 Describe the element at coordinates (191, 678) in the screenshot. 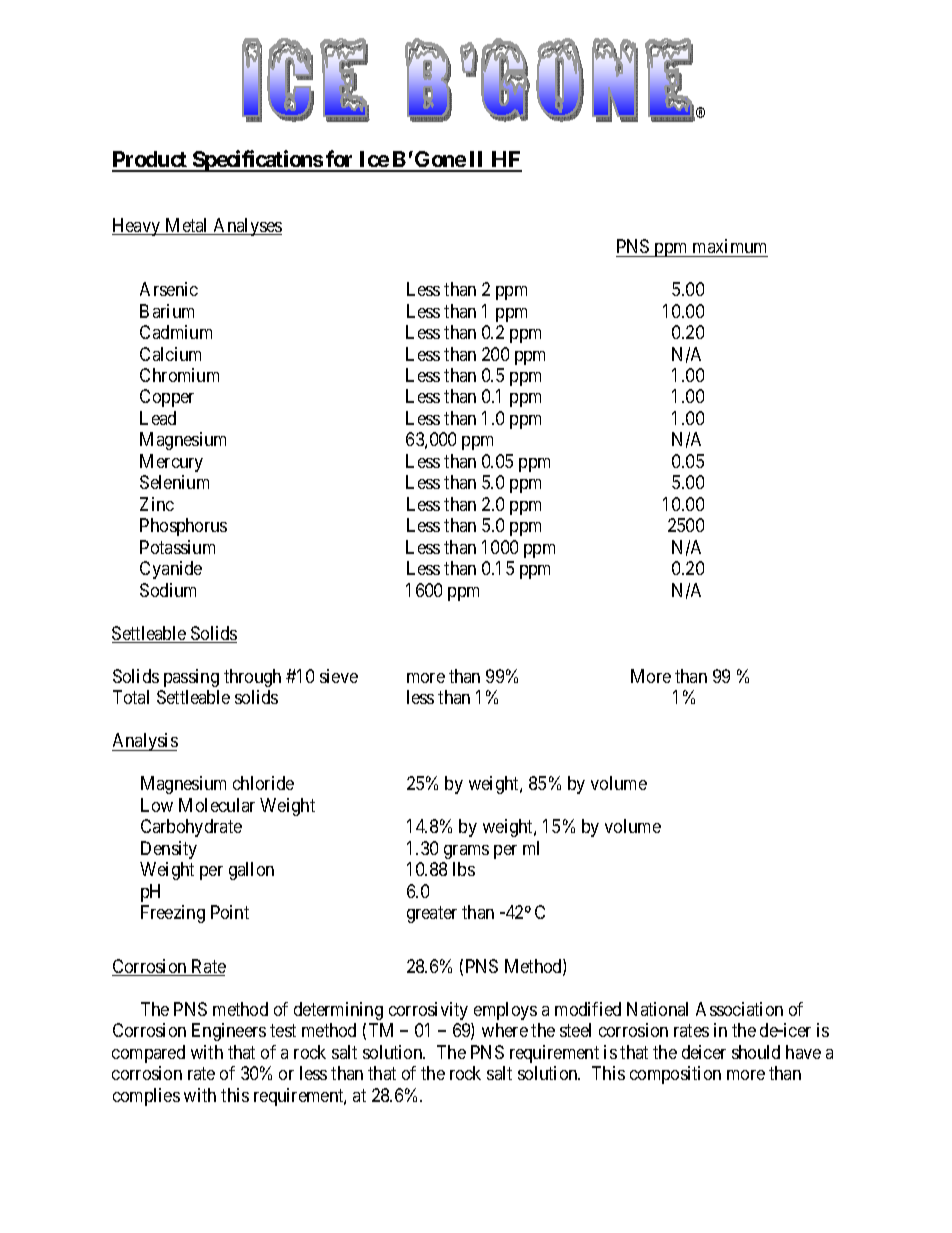

I see `passing` at that location.
